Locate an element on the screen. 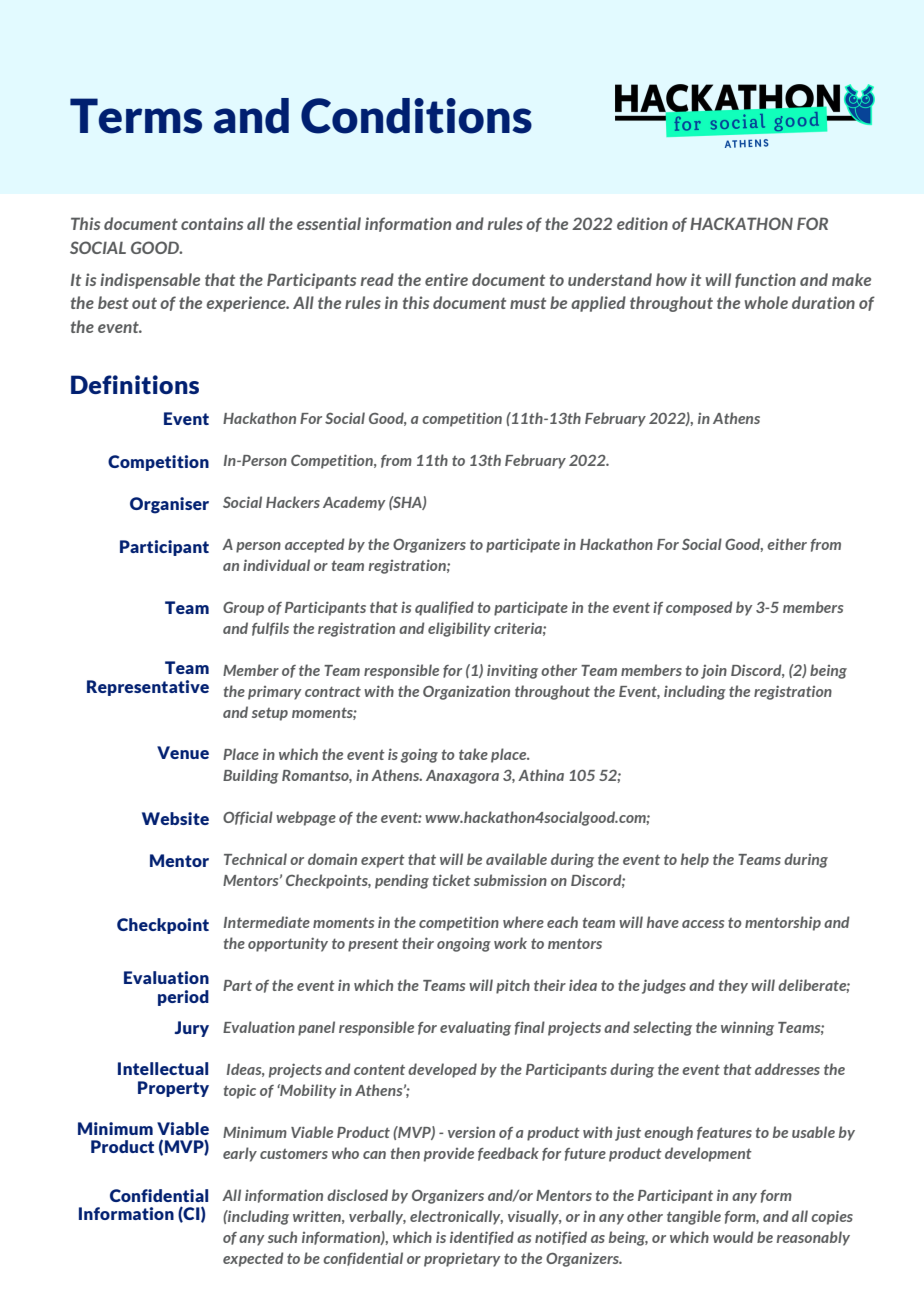  period is located at coordinates (183, 998).
